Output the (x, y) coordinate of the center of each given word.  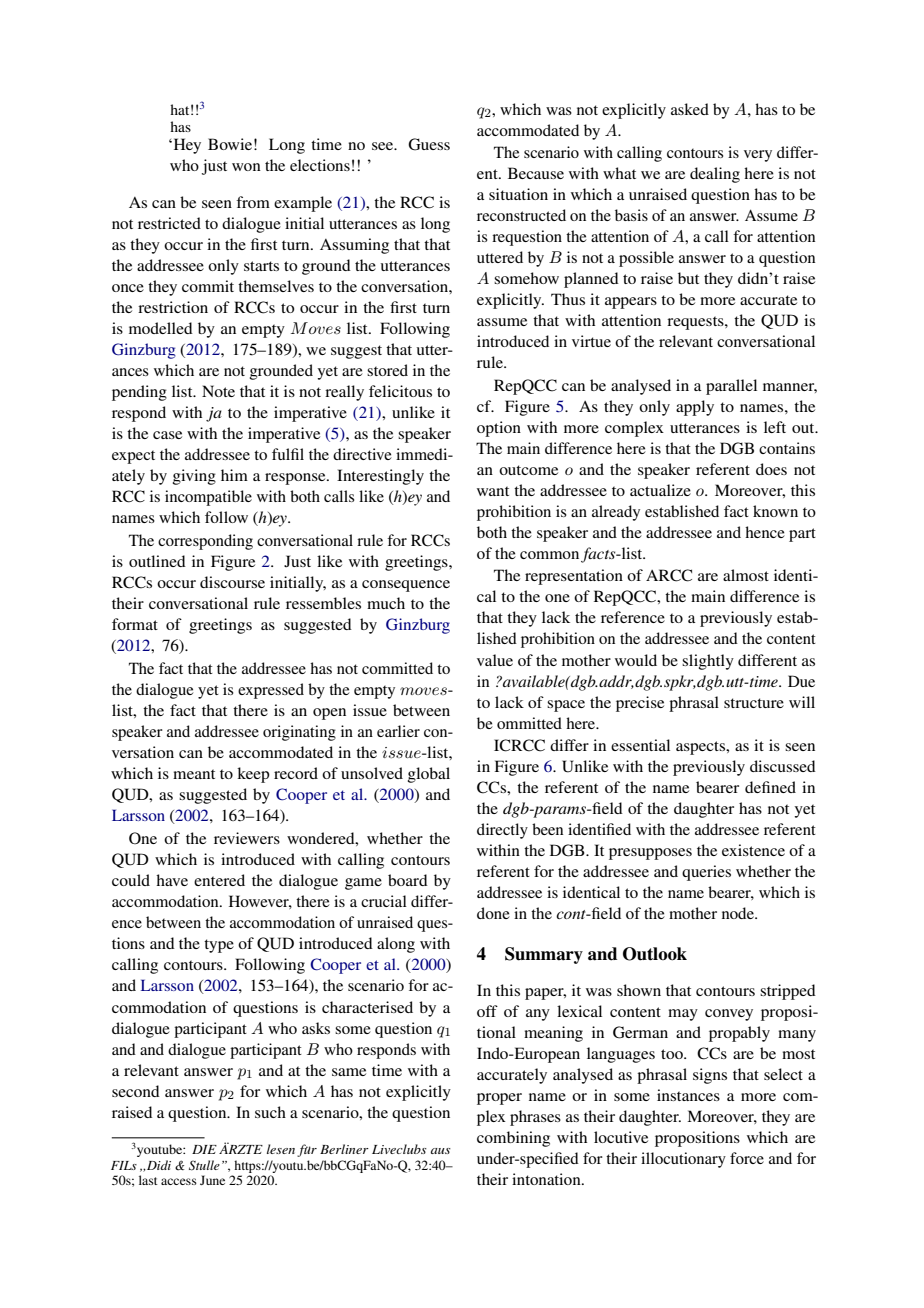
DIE (204, 1149)
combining (513, 1139)
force (747, 1158)
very (758, 156)
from (253, 202)
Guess (429, 144)
